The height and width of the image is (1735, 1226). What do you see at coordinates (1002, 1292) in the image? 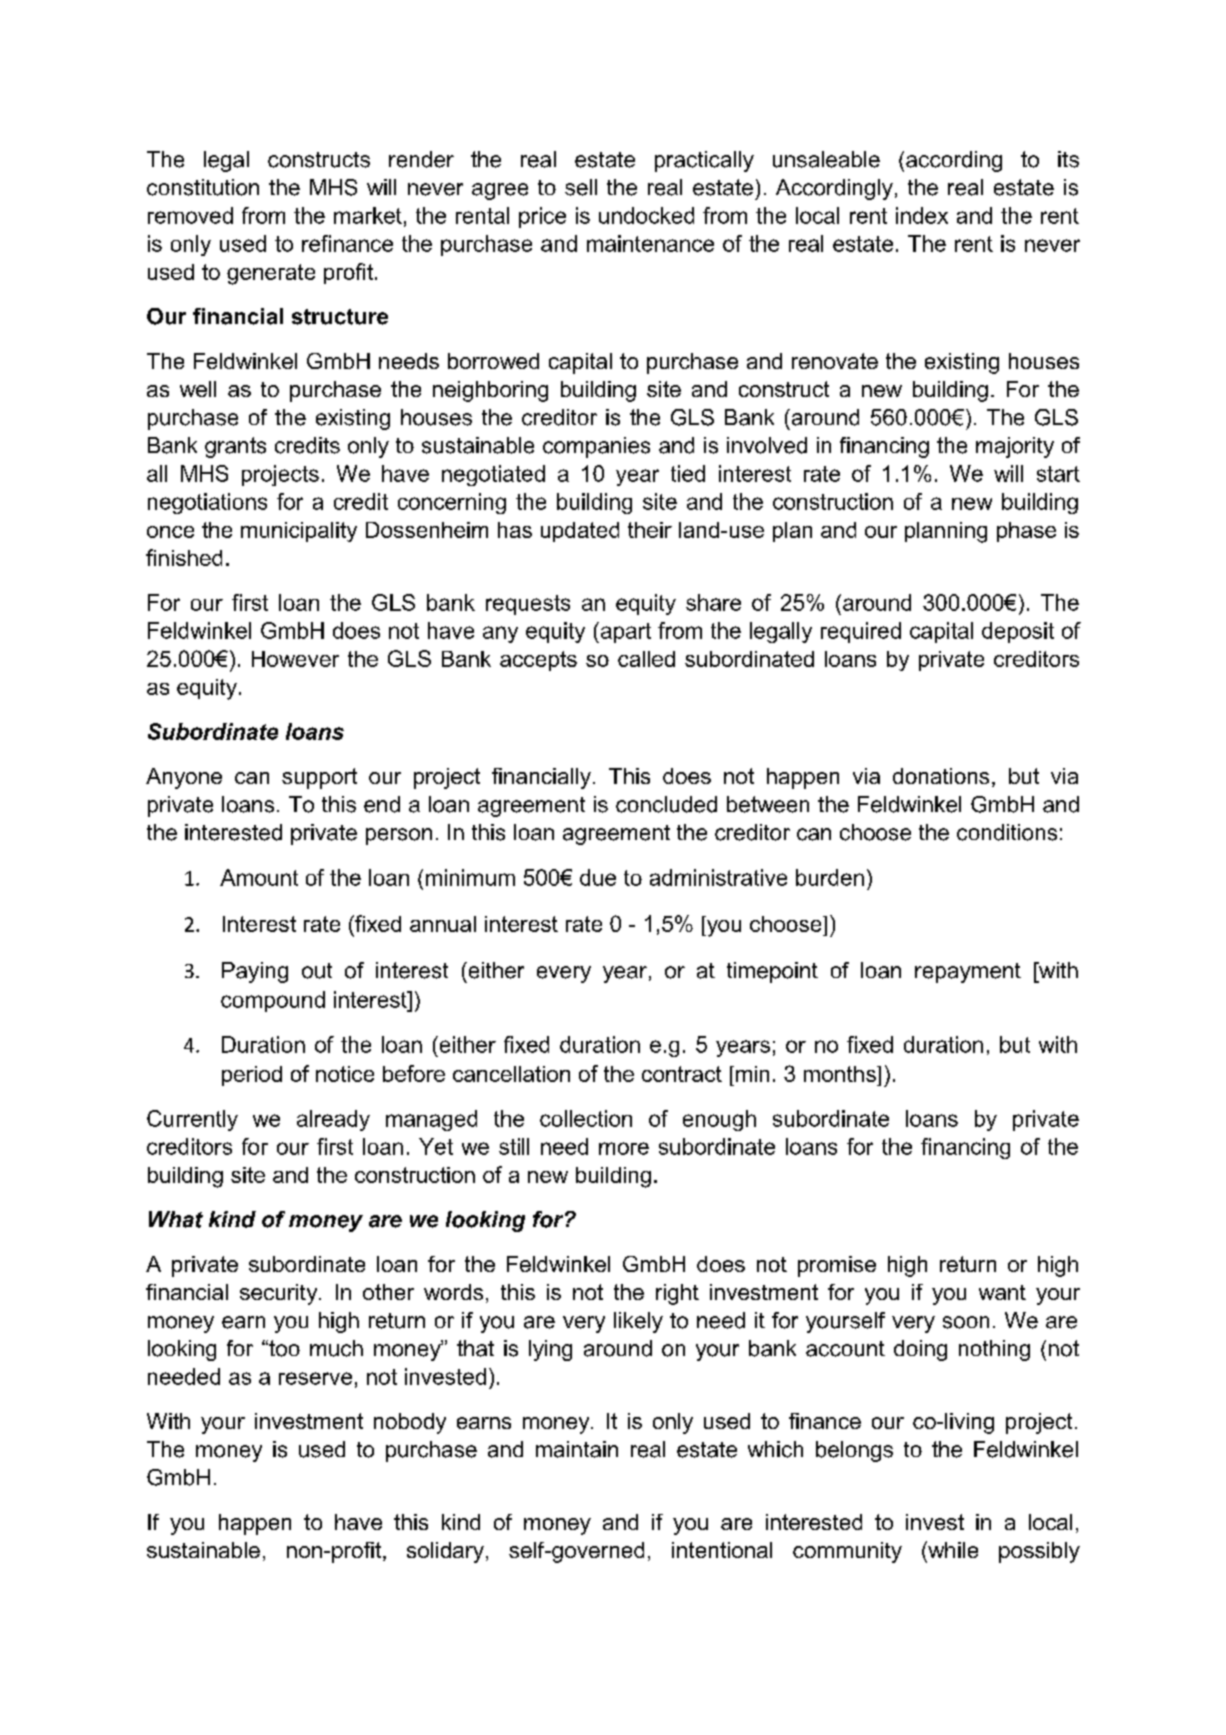
I see `want` at bounding box center [1002, 1292].
